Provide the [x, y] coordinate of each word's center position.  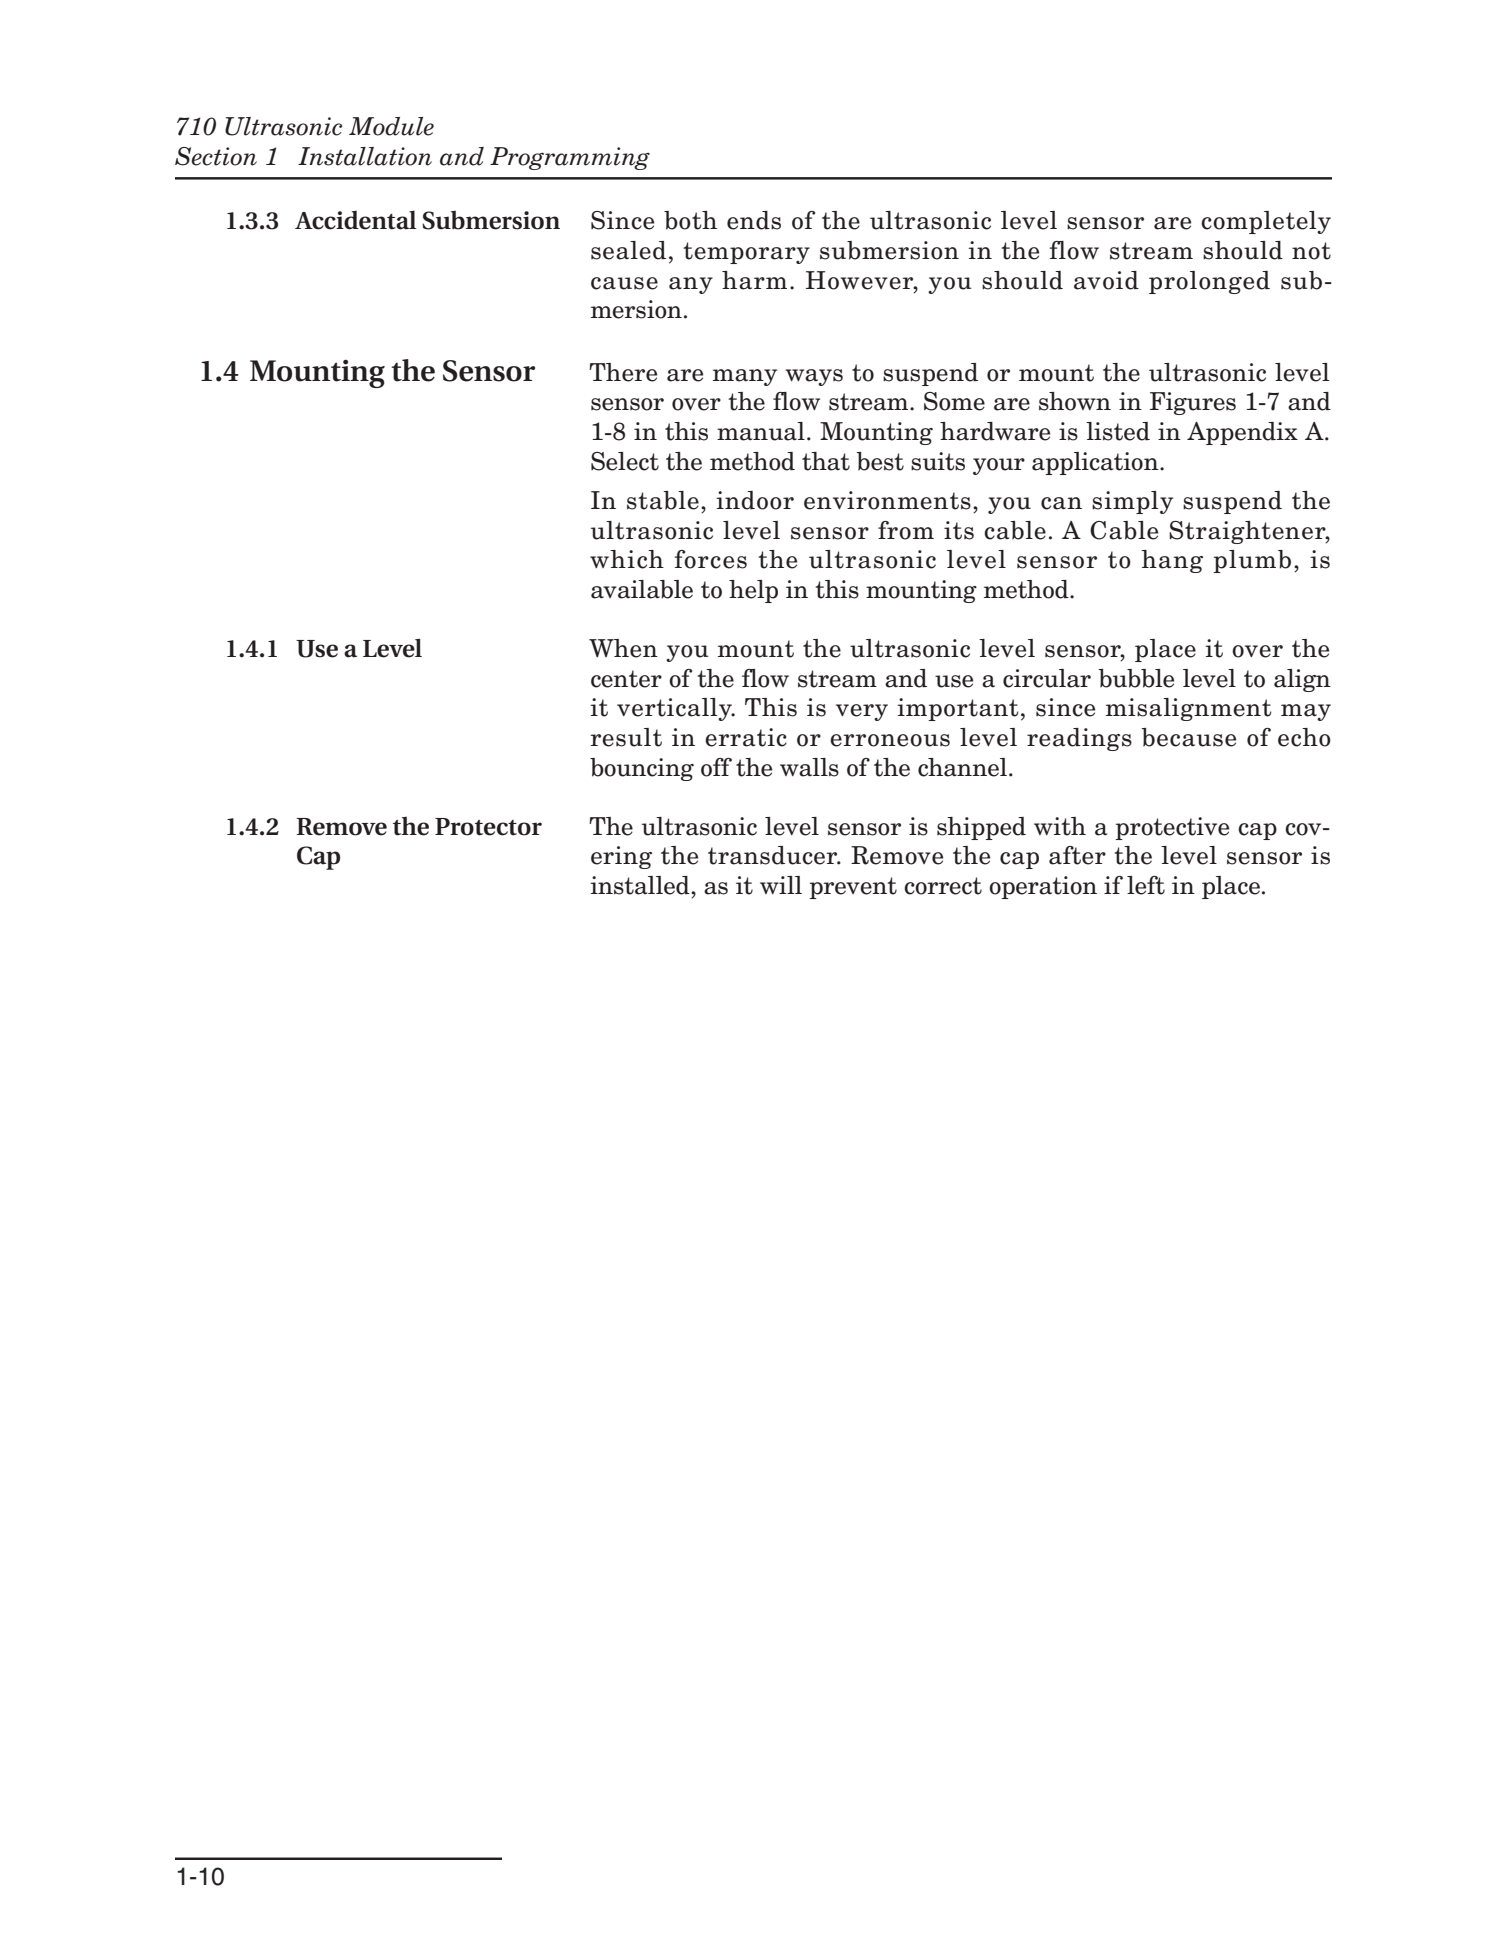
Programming [570, 158]
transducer [774, 855]
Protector [488, 827]
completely [1266, 222]
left [1146, 885]
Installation [365, 156]
